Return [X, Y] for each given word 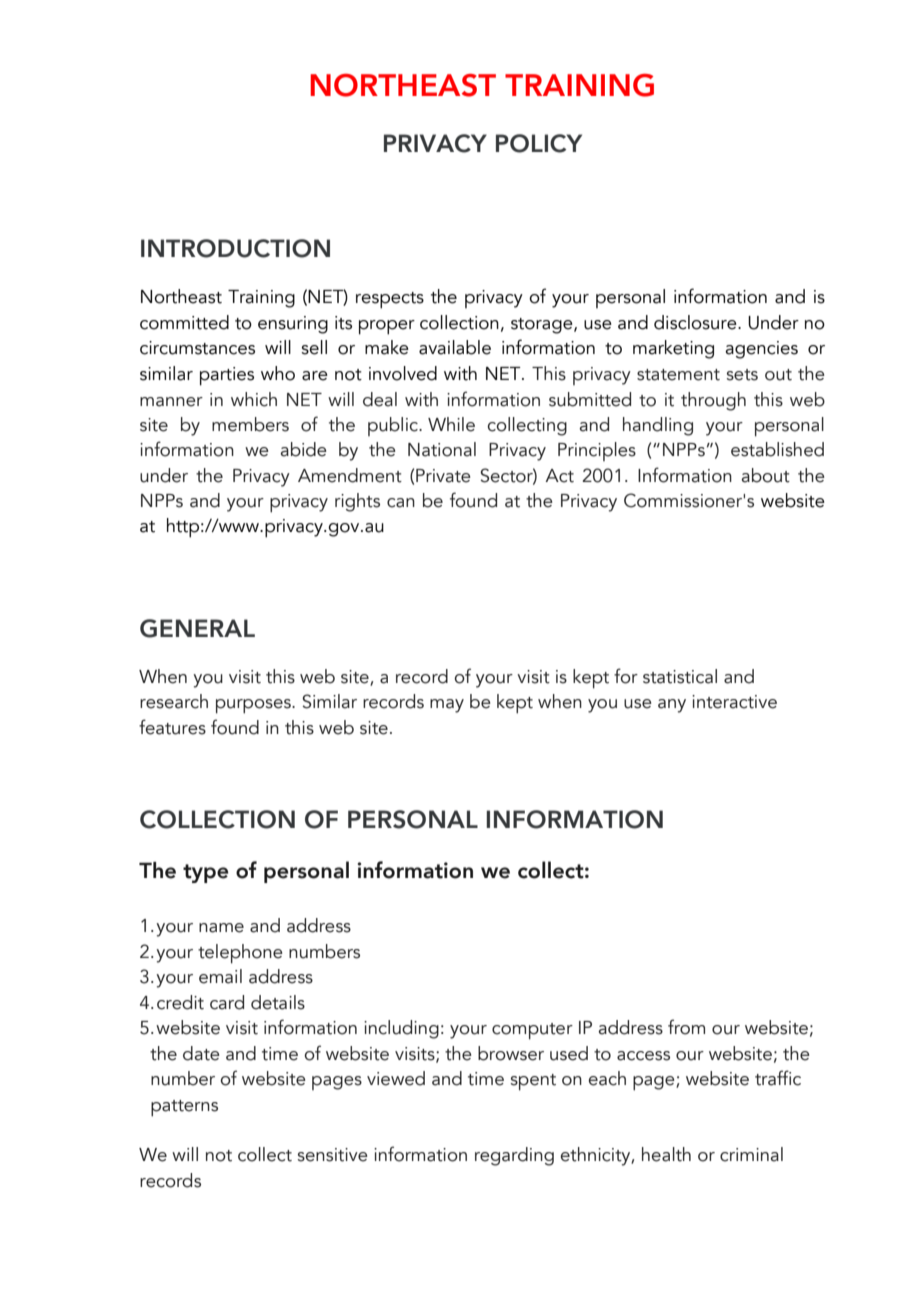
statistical [680, 676]
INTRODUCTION [235, 248]
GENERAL [197, 628]
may [447, 706]
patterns [184, 1108]
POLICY [539, 143]
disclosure [696, 322]
